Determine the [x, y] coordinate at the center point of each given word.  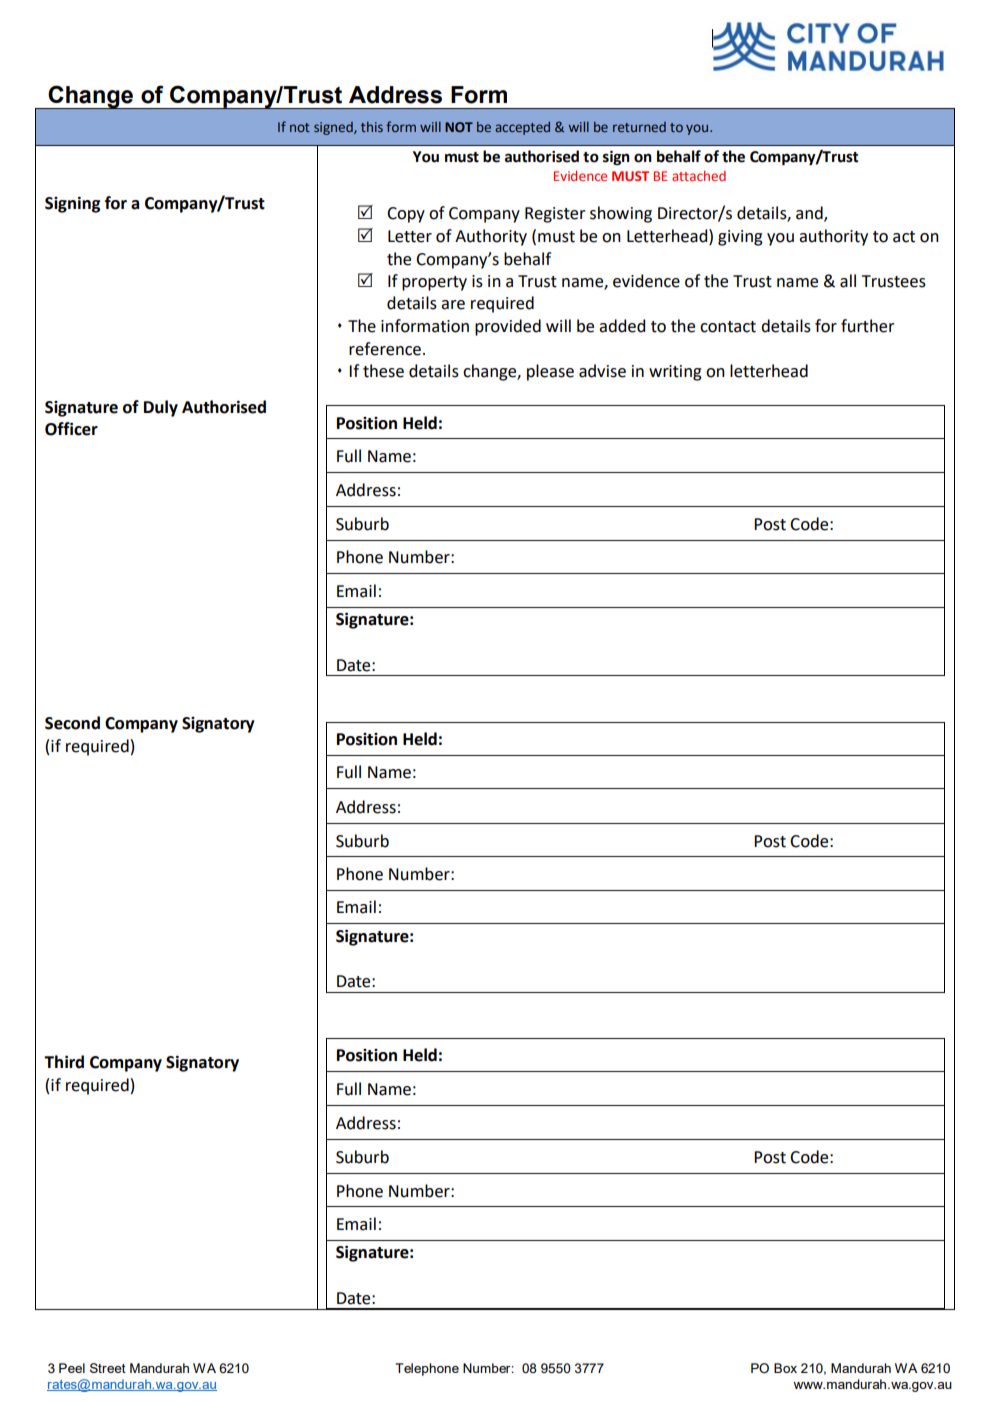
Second [72, 723]
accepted [522, 128]
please [550, 372]
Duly [161, 408]
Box [785, 1368]
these [383, 371]
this [372, 127]
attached [699, 175]
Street [108, 1368]
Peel [72, 1368]
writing [675, 373]
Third [64, 1062]
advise [602, 371]
